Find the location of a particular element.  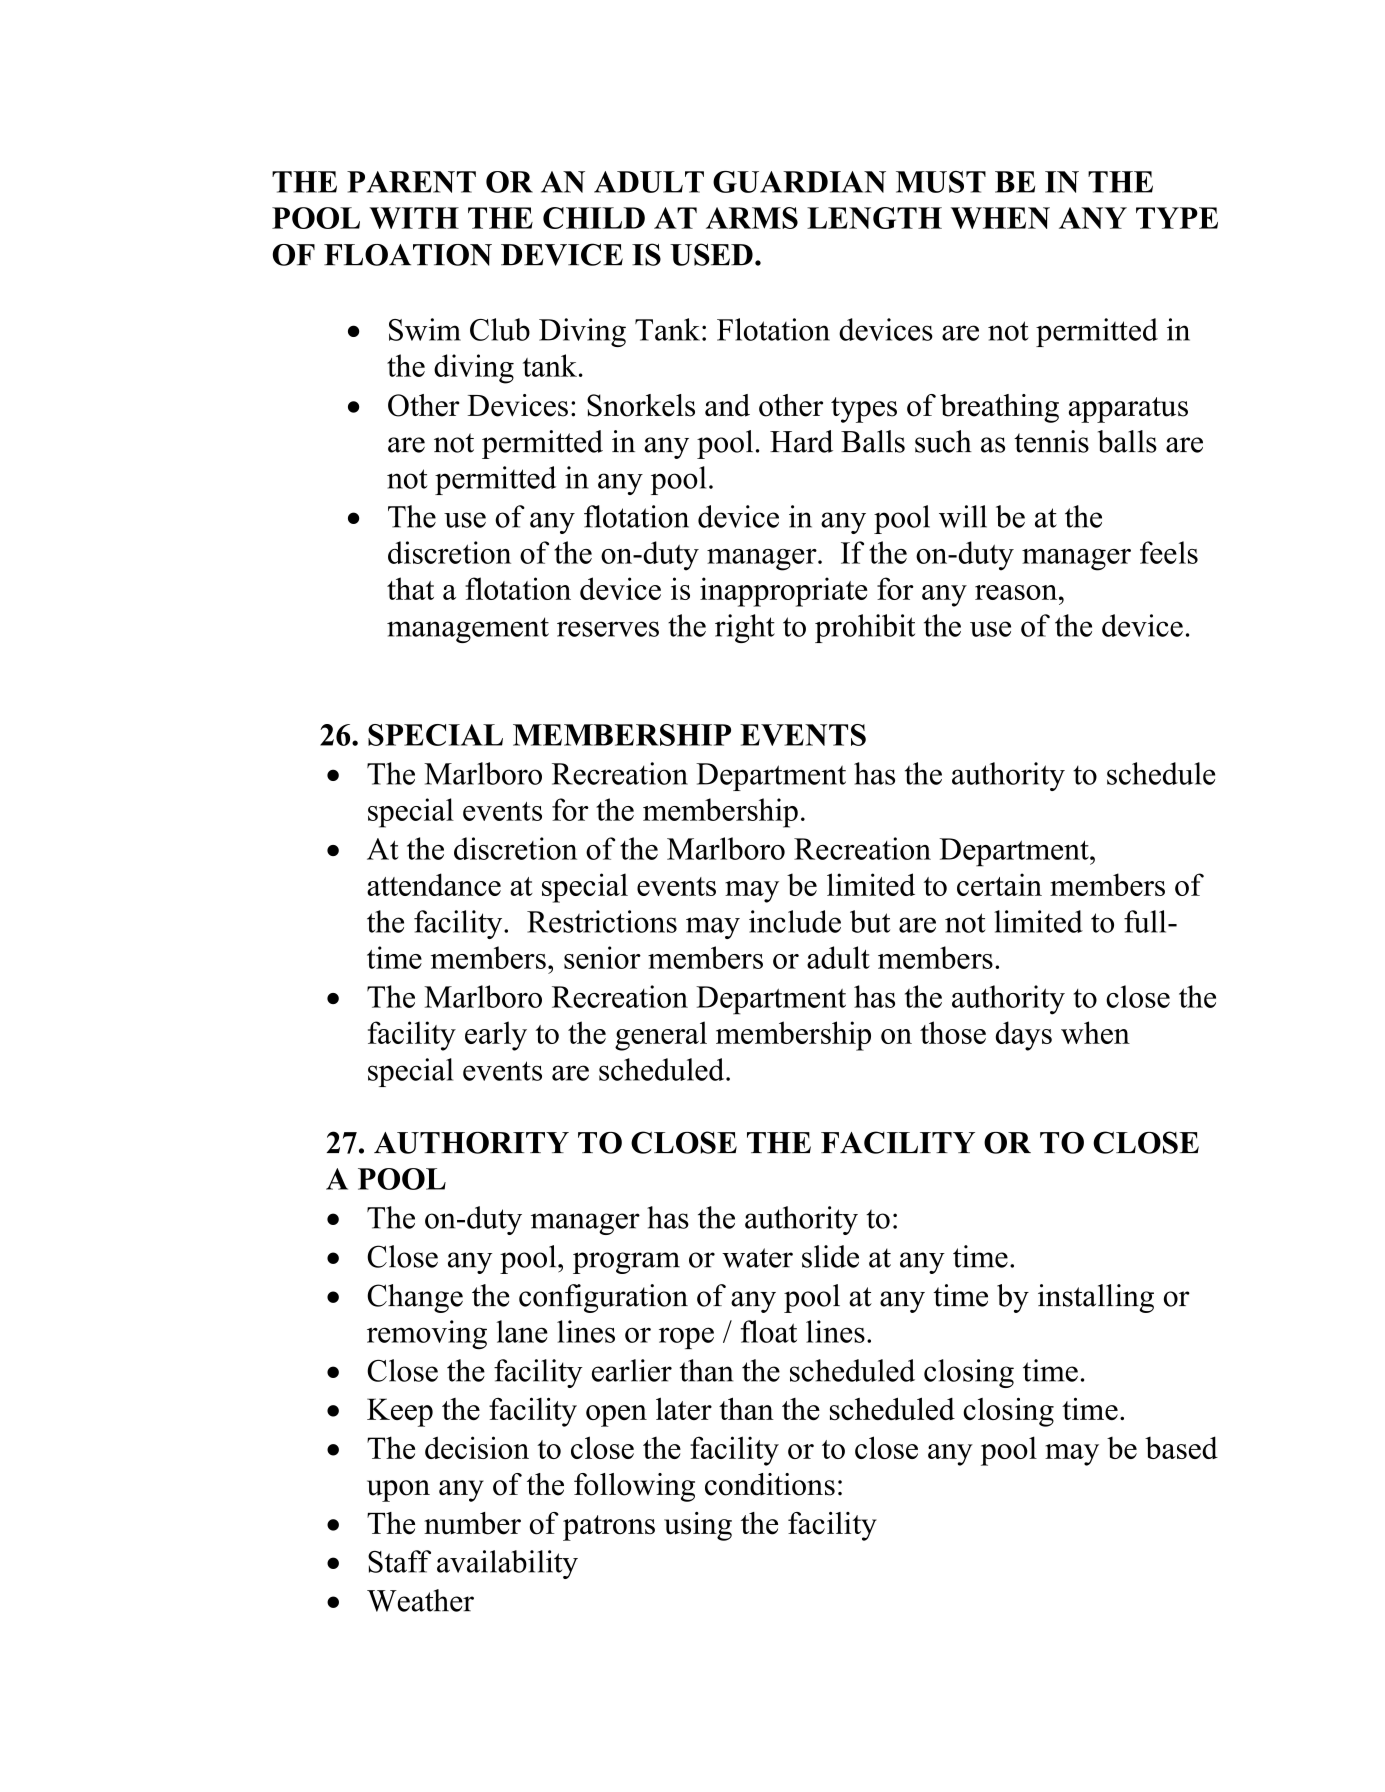

MUST is located at coordinates (941, 182).
